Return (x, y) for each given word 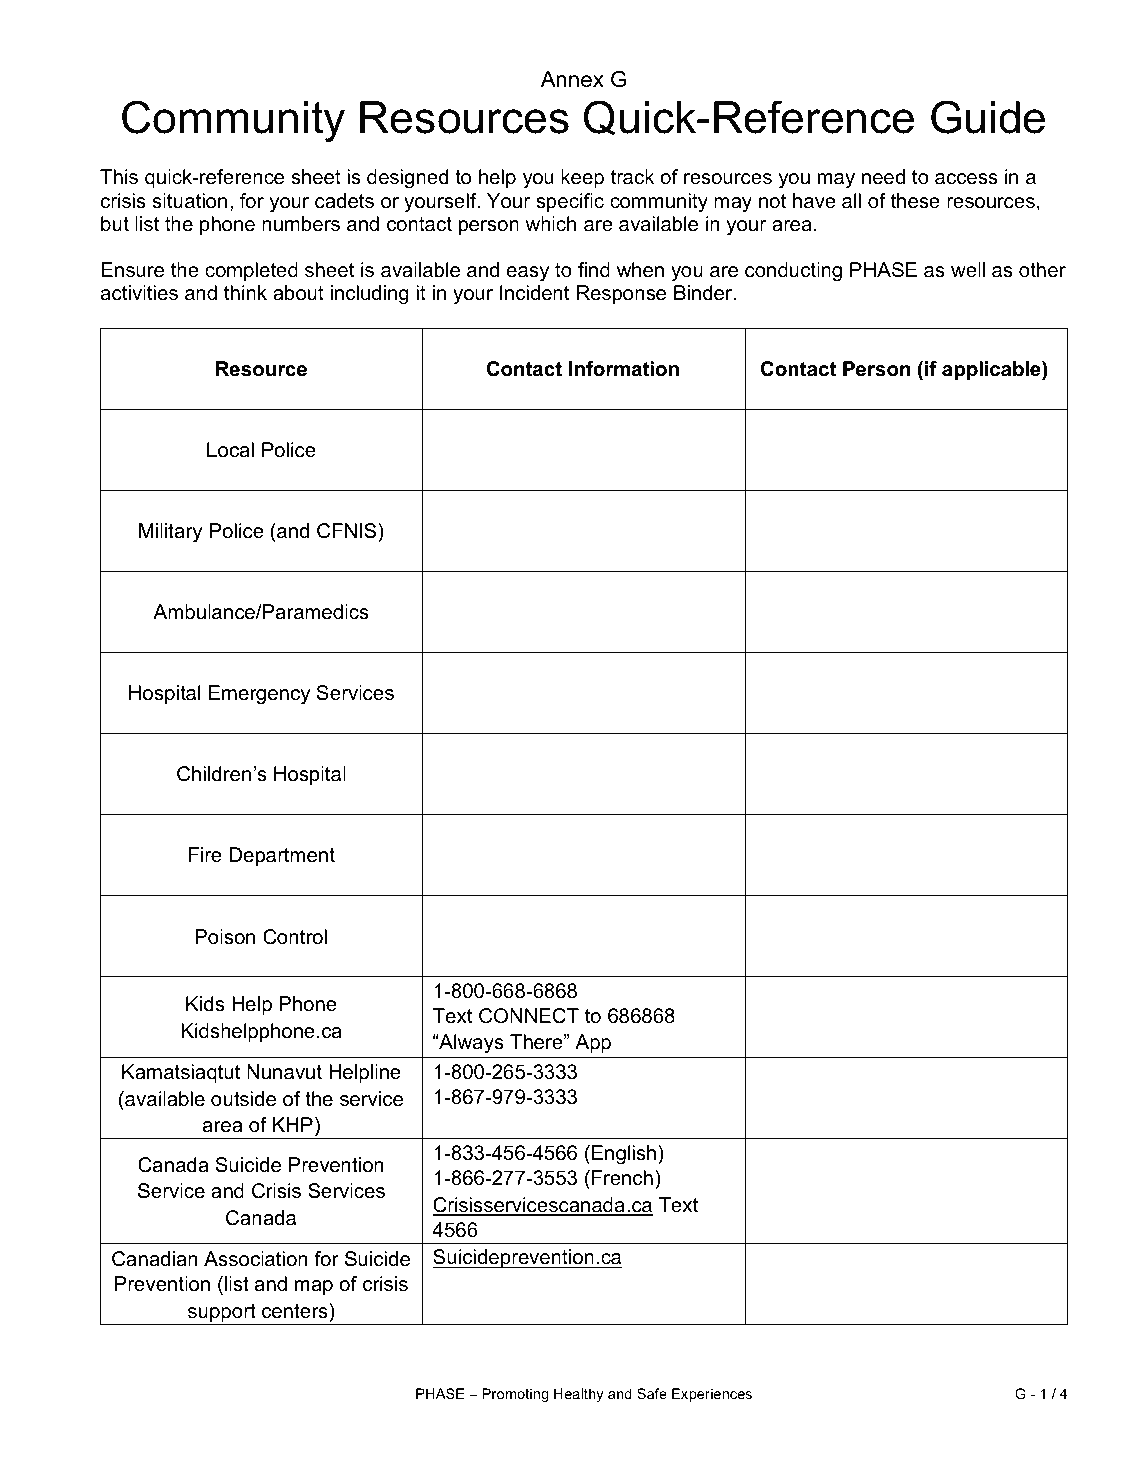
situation (190, 201)
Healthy (579, 1395)
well (968, 270)
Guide (988, 117)
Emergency (259, 695)
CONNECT (529, 1016)
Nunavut (284, 1072)
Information (624, 368)
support (222, 1314)
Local (230, 450)
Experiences (712, 1395)
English (624, 1155)
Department (282, 856)
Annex (572, 79)
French (622, 1178)
